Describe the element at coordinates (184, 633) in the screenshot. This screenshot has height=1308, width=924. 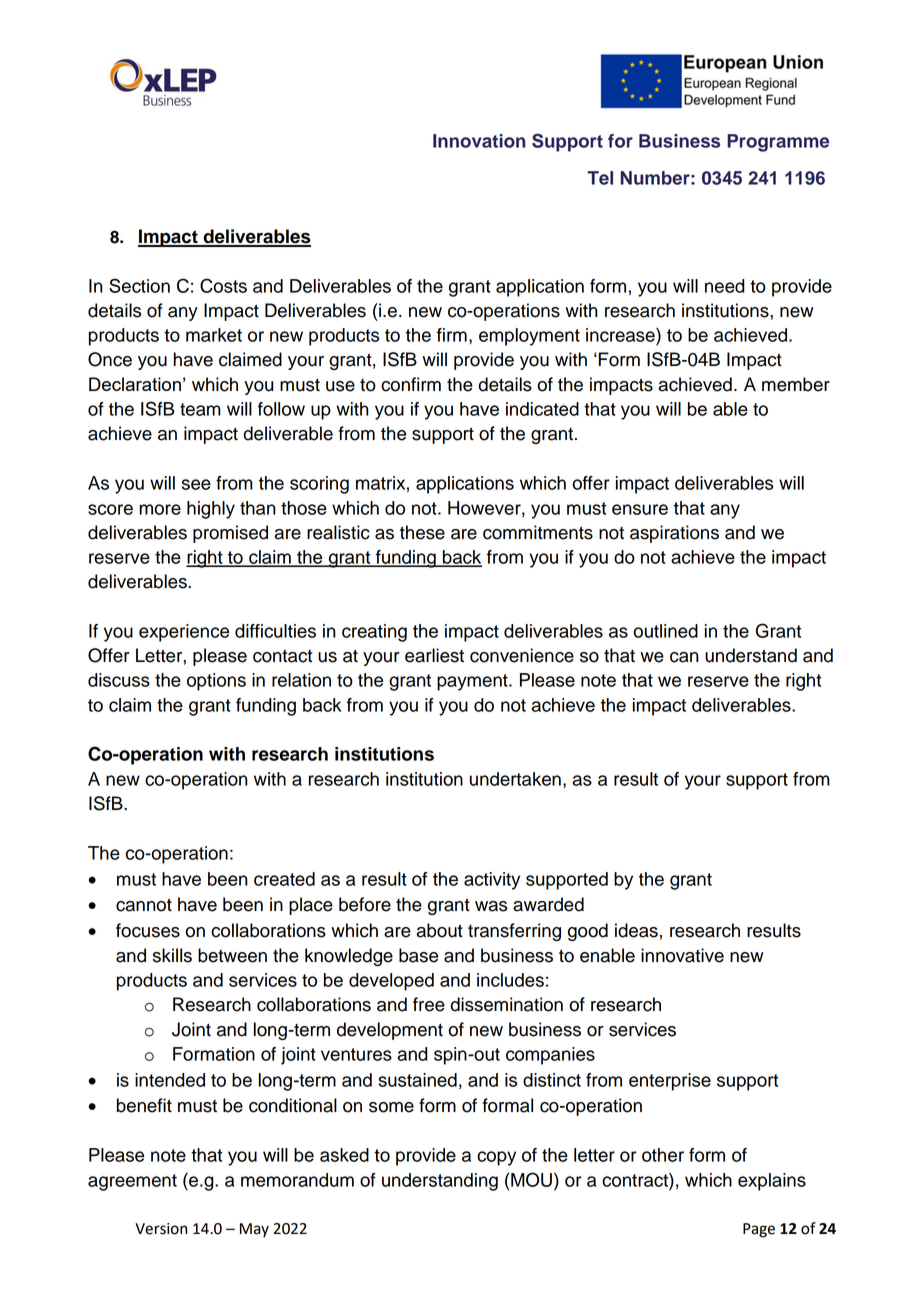
I see `experience` at that location.
